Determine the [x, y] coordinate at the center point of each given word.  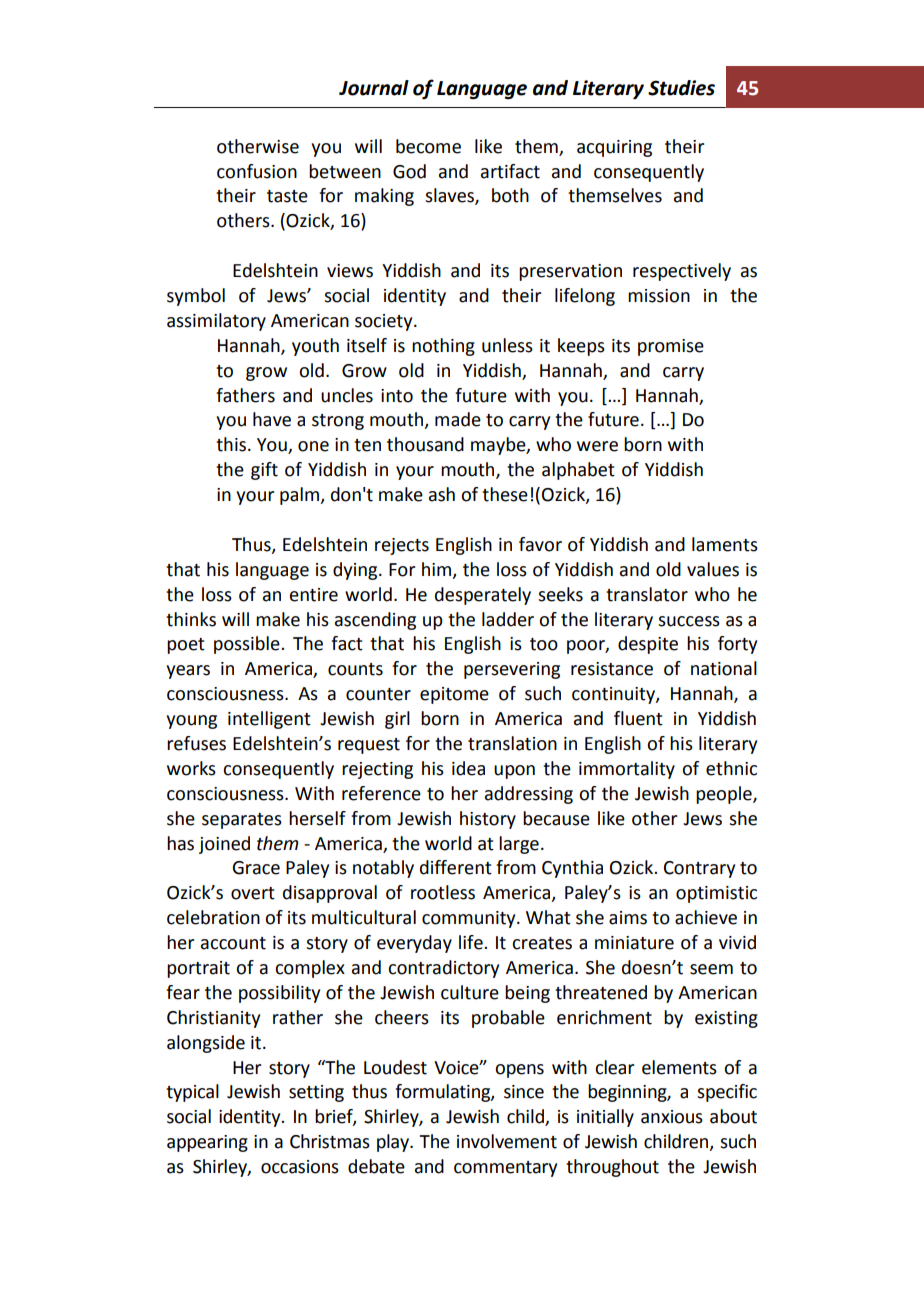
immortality [627, 770]
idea [468, 768]
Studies [681, 88]
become [428, 146]
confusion [257, 171]
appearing [207, 1143]
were [597, 446]
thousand [425, 444]
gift [264, 471]
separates [242, 821]
